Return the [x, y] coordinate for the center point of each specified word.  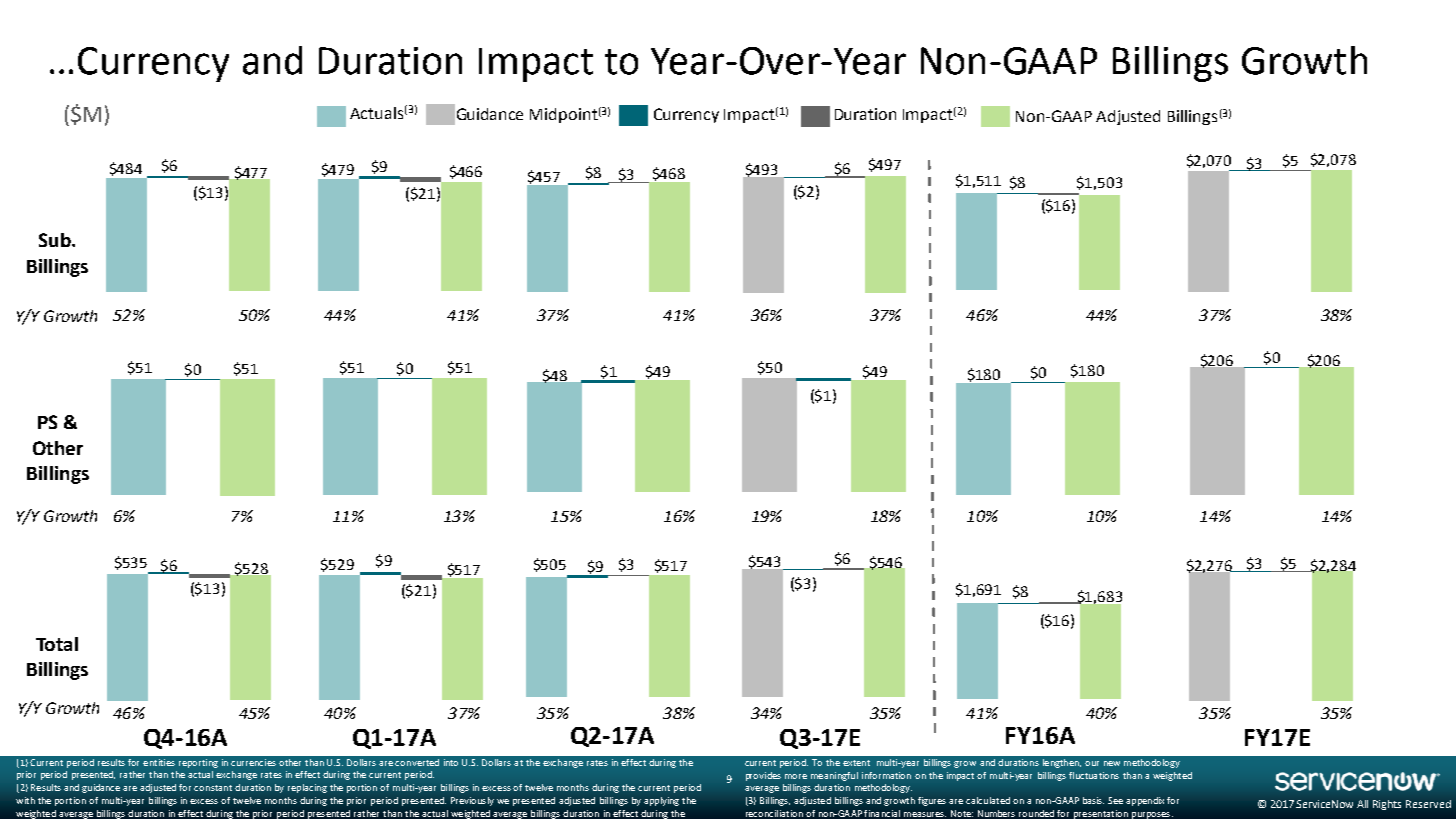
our [1092, 763]
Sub [56, 240]
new [1112, 763]
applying [661, 801]
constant [213, 788]
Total [57, 644]
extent [856, 763]
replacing [307, 788]
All [1362, 804]
